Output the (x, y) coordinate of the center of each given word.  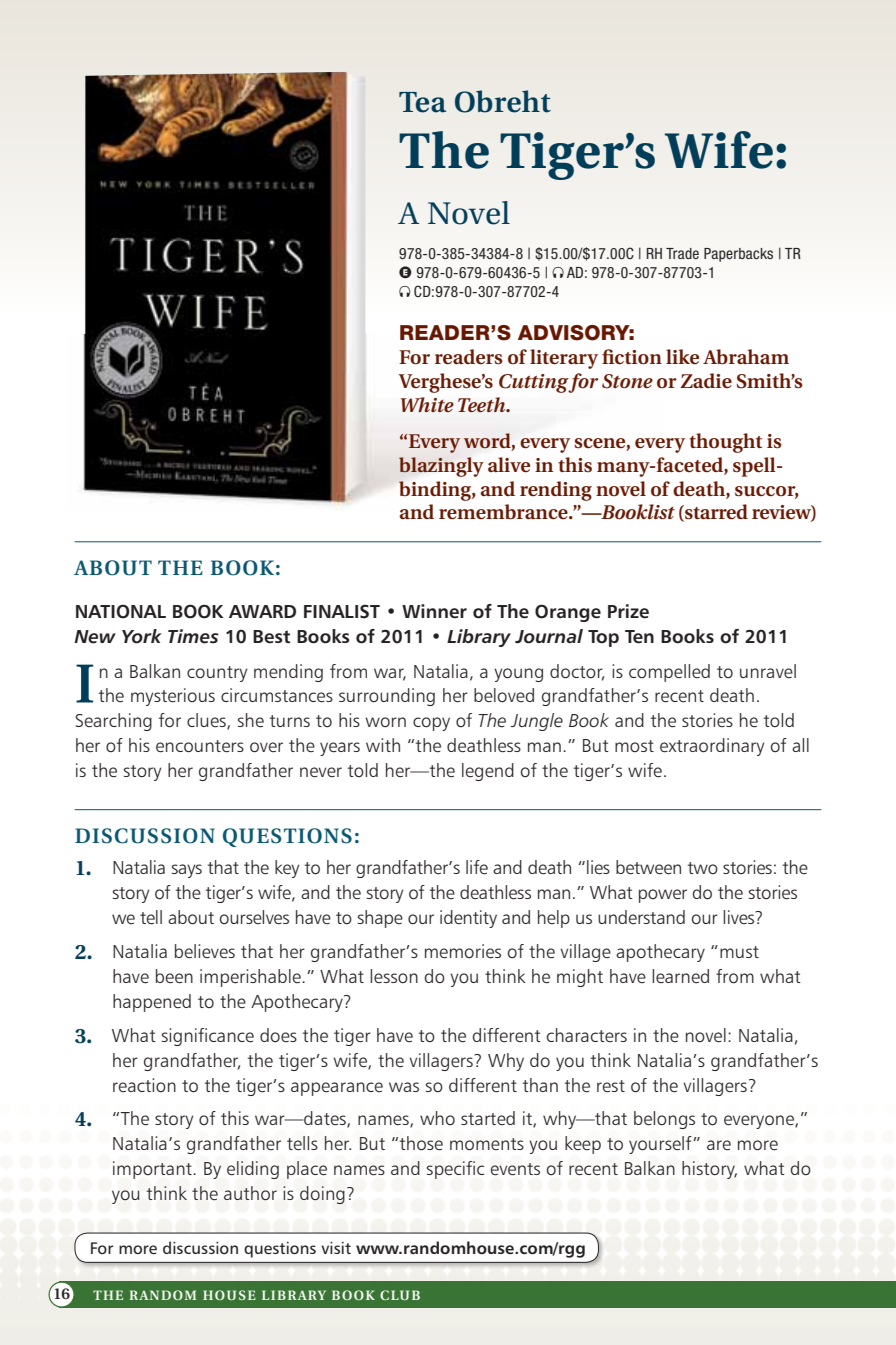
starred (715, 513)
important (153, 1170)
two (703, 868)
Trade (682, 253)
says (187, 871)
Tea (422, 102)
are (719, 1145)
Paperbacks (738, 255)
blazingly (441, 467)
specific (455, 1170)
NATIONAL (121, 611)
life (477, 867)
